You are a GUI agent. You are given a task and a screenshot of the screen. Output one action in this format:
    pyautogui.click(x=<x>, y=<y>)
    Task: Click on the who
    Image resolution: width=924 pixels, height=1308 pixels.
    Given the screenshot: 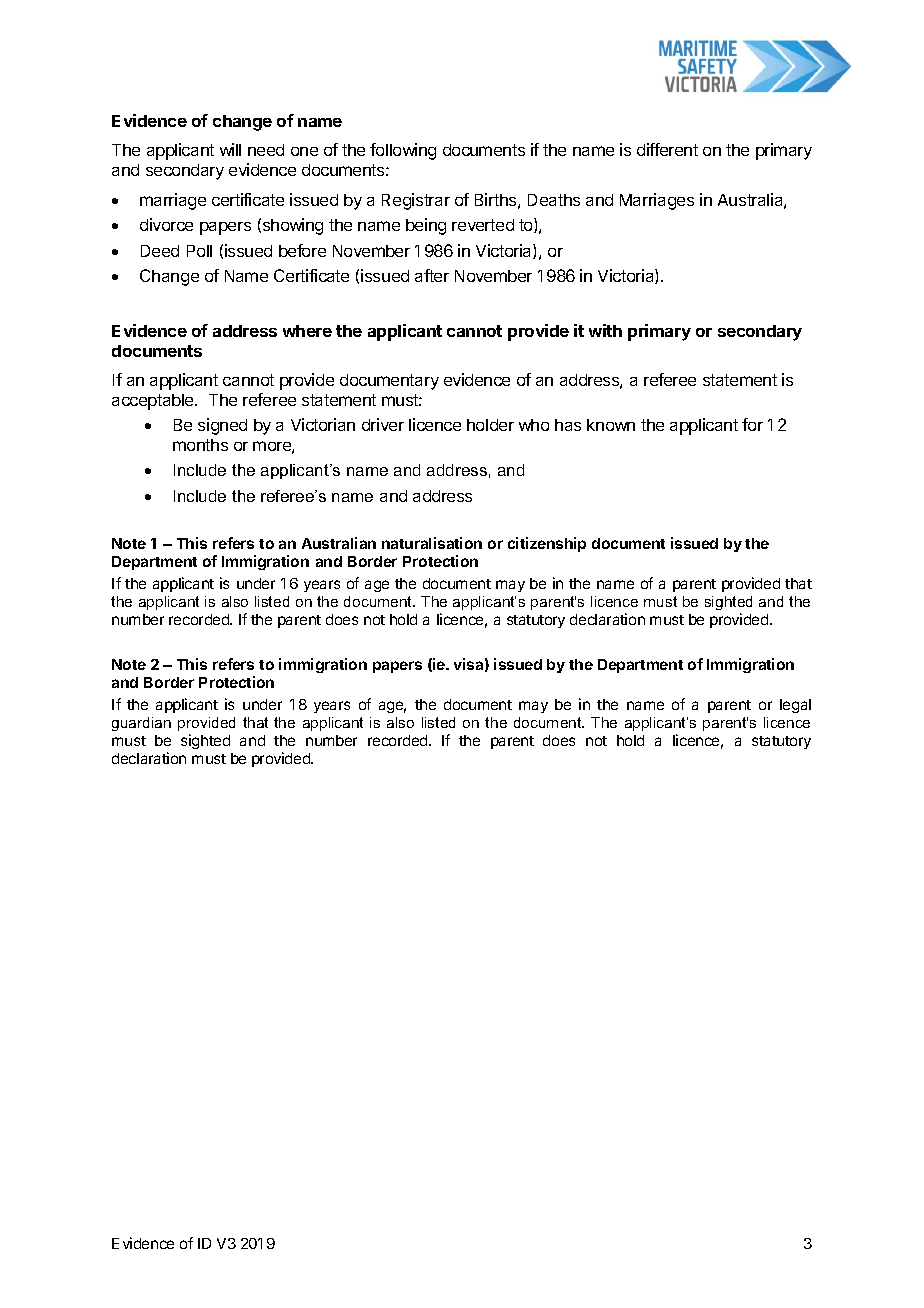 What is the action you would take?
    pyautogui.click(x=534, y=425)
